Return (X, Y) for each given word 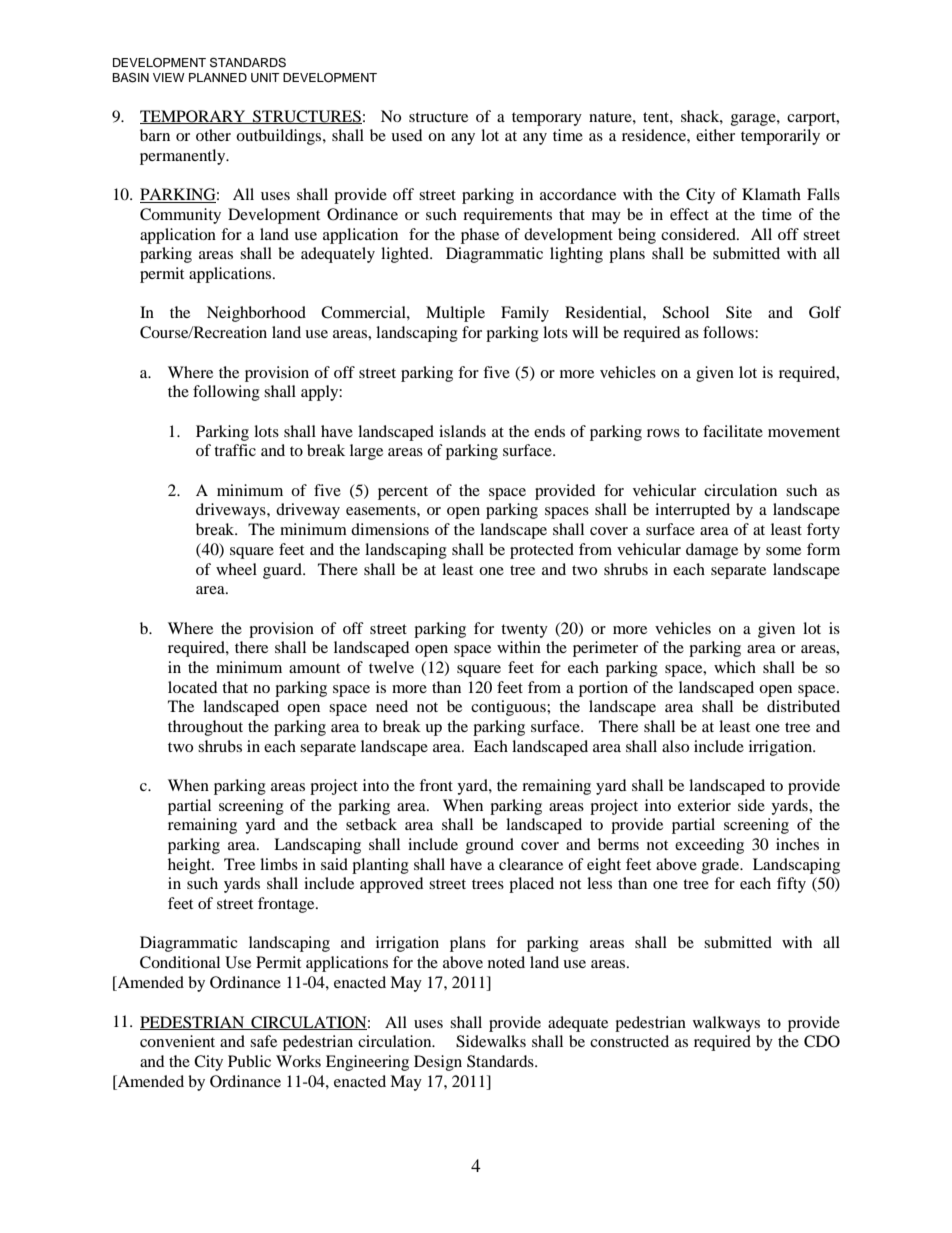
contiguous (509, 708)
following (226, 393)
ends (549, 431)
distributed (803, 706)
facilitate (733, 431)
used (407, 135)
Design (438, 1063)
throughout (205, 728)
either (715, 135)
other (213, 135)
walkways (726, 1024)
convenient (177, 1041)
